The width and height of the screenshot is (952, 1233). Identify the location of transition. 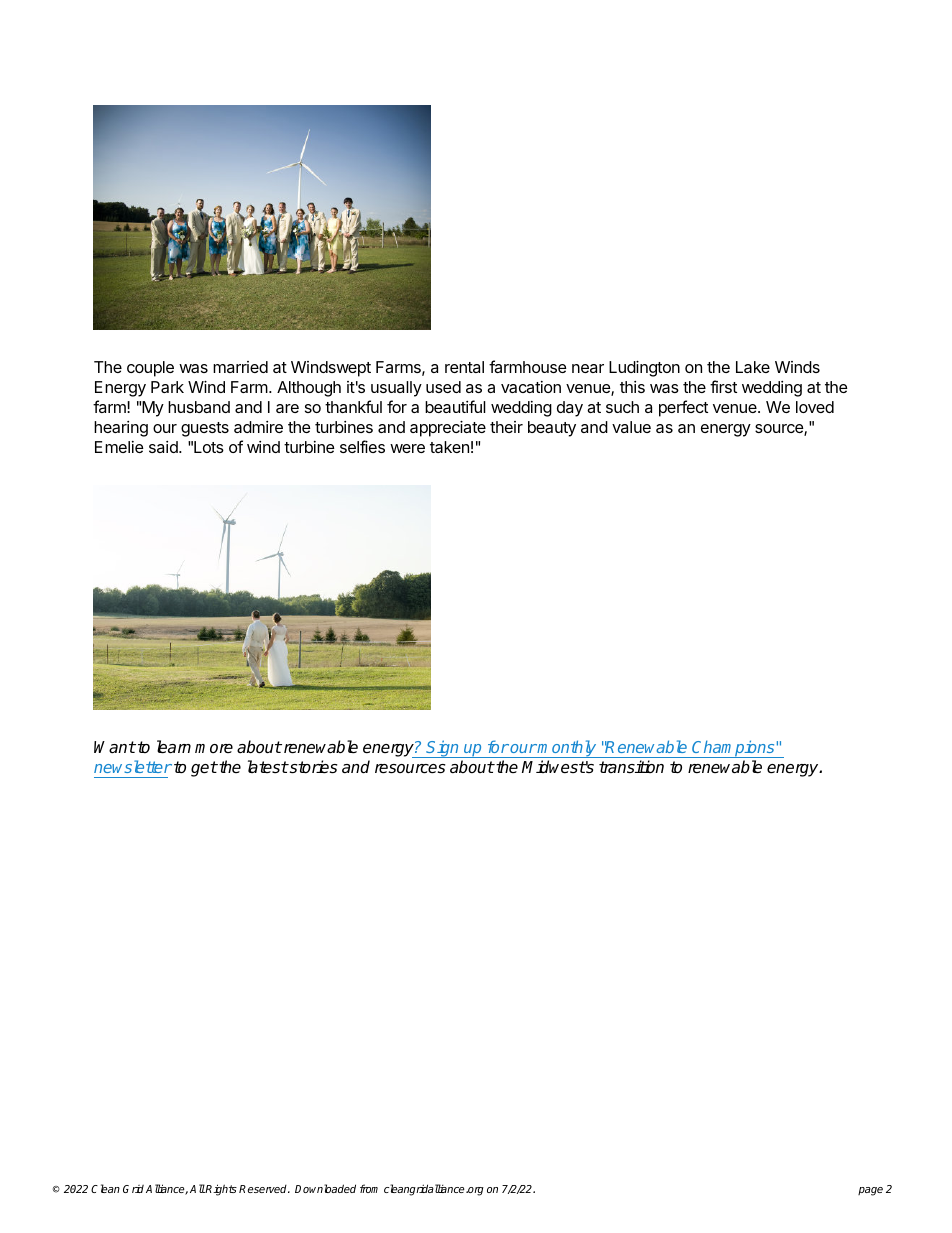
(631, 767).
